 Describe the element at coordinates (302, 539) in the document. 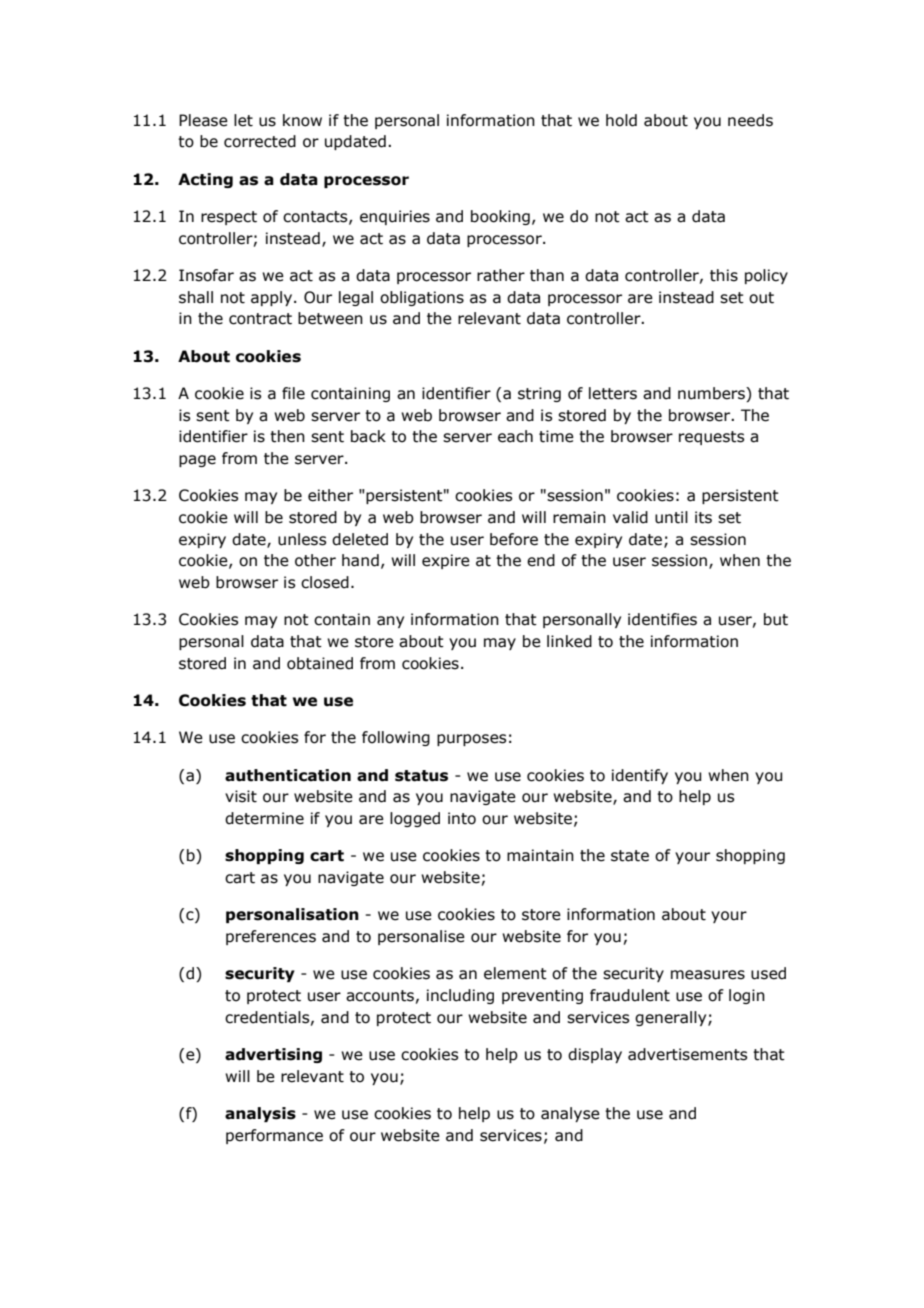

I see `unless` at that location.
